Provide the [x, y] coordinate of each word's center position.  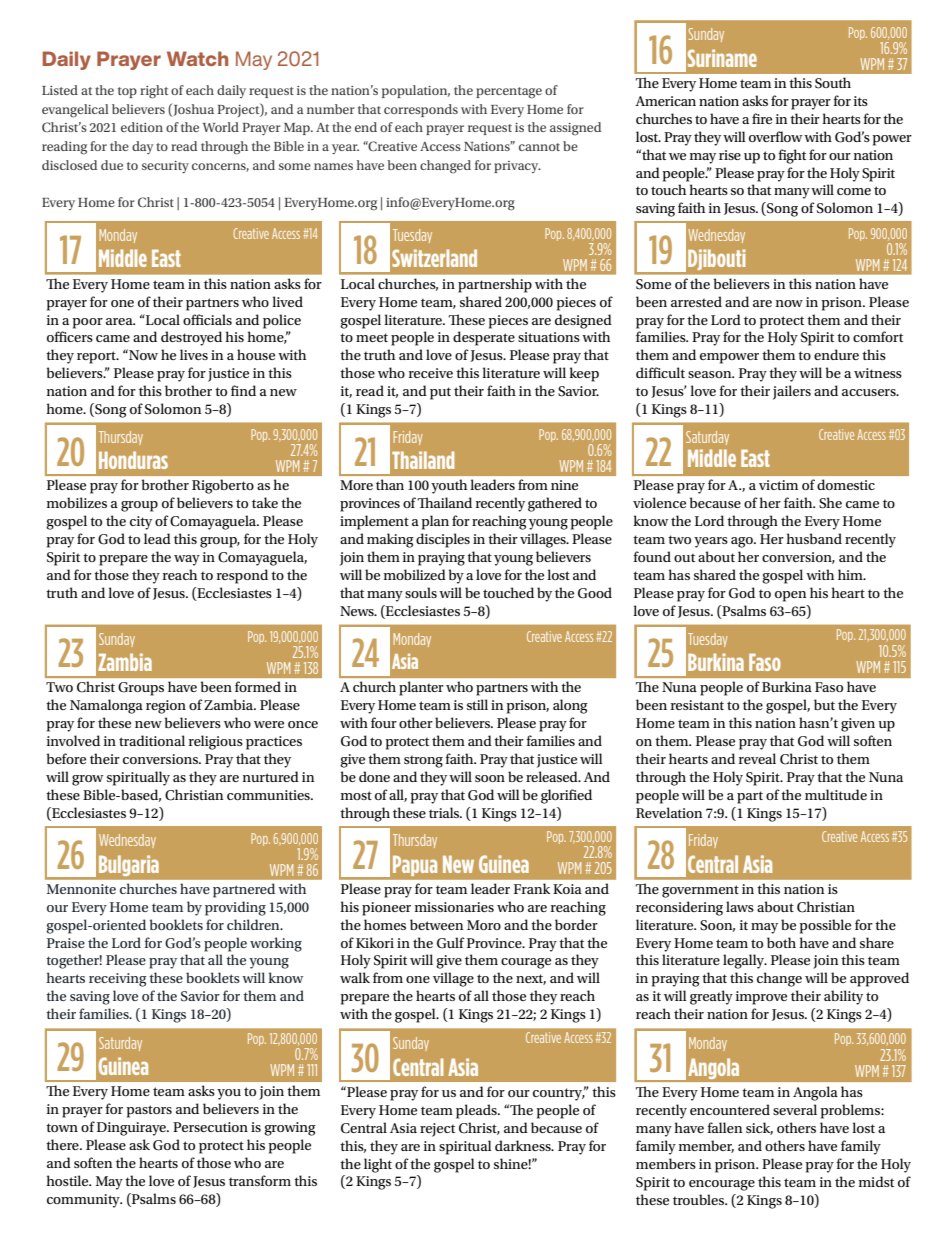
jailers [792, 392]
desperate [484, 338]
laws [740, 906]
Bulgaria [129, 865]
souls [421, 592]
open [790, 596]
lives [194, 354]
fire [762, 118]
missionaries [454, 907]
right [154, 92]
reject [437, 1130]
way [187, 560]
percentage [509, 93]
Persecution [210, 1127]
